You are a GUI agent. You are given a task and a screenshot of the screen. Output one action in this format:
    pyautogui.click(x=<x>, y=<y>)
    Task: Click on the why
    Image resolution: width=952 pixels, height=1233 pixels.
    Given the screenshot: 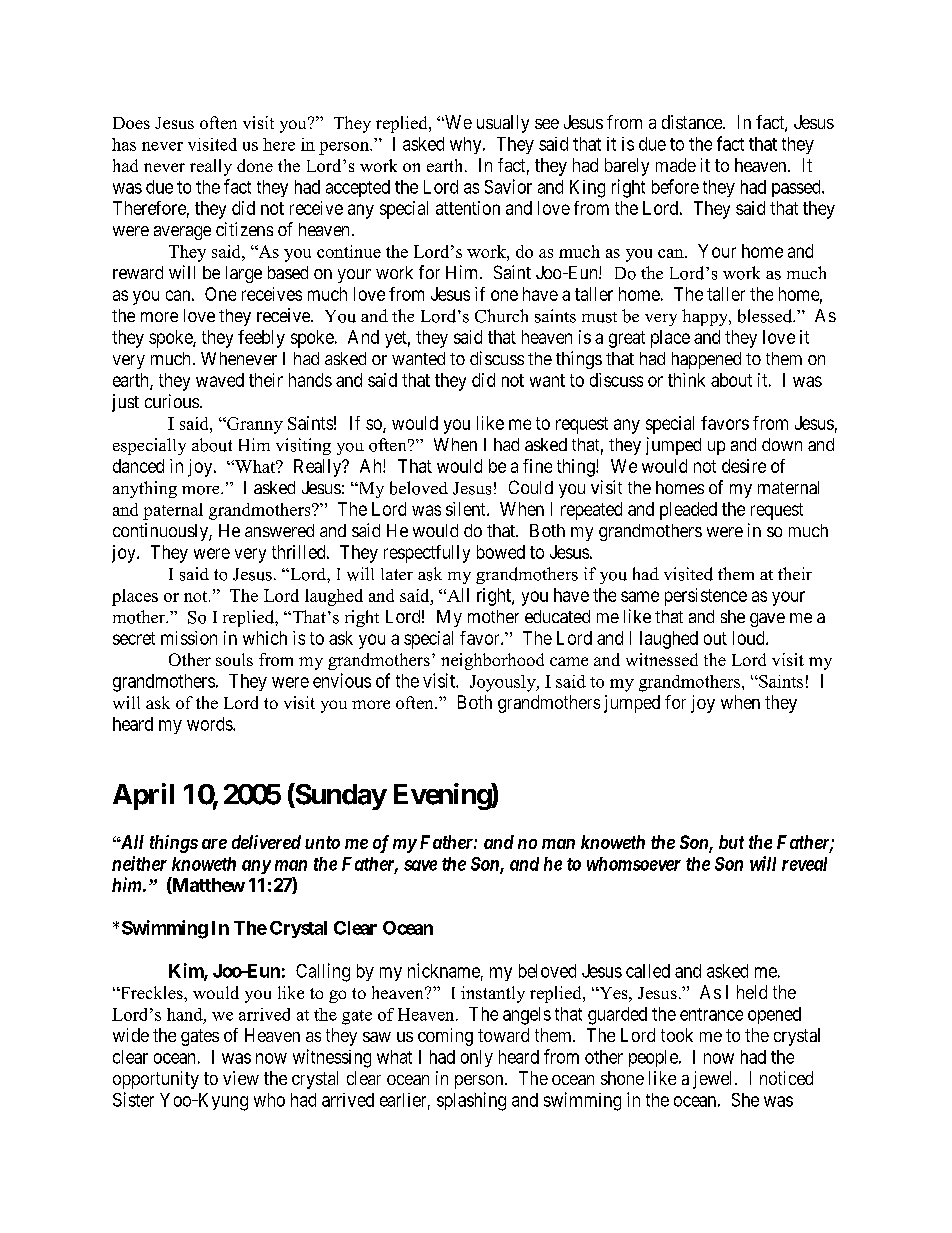 What is the action you would take?
    pyautogui.click(x=467, y=145)
